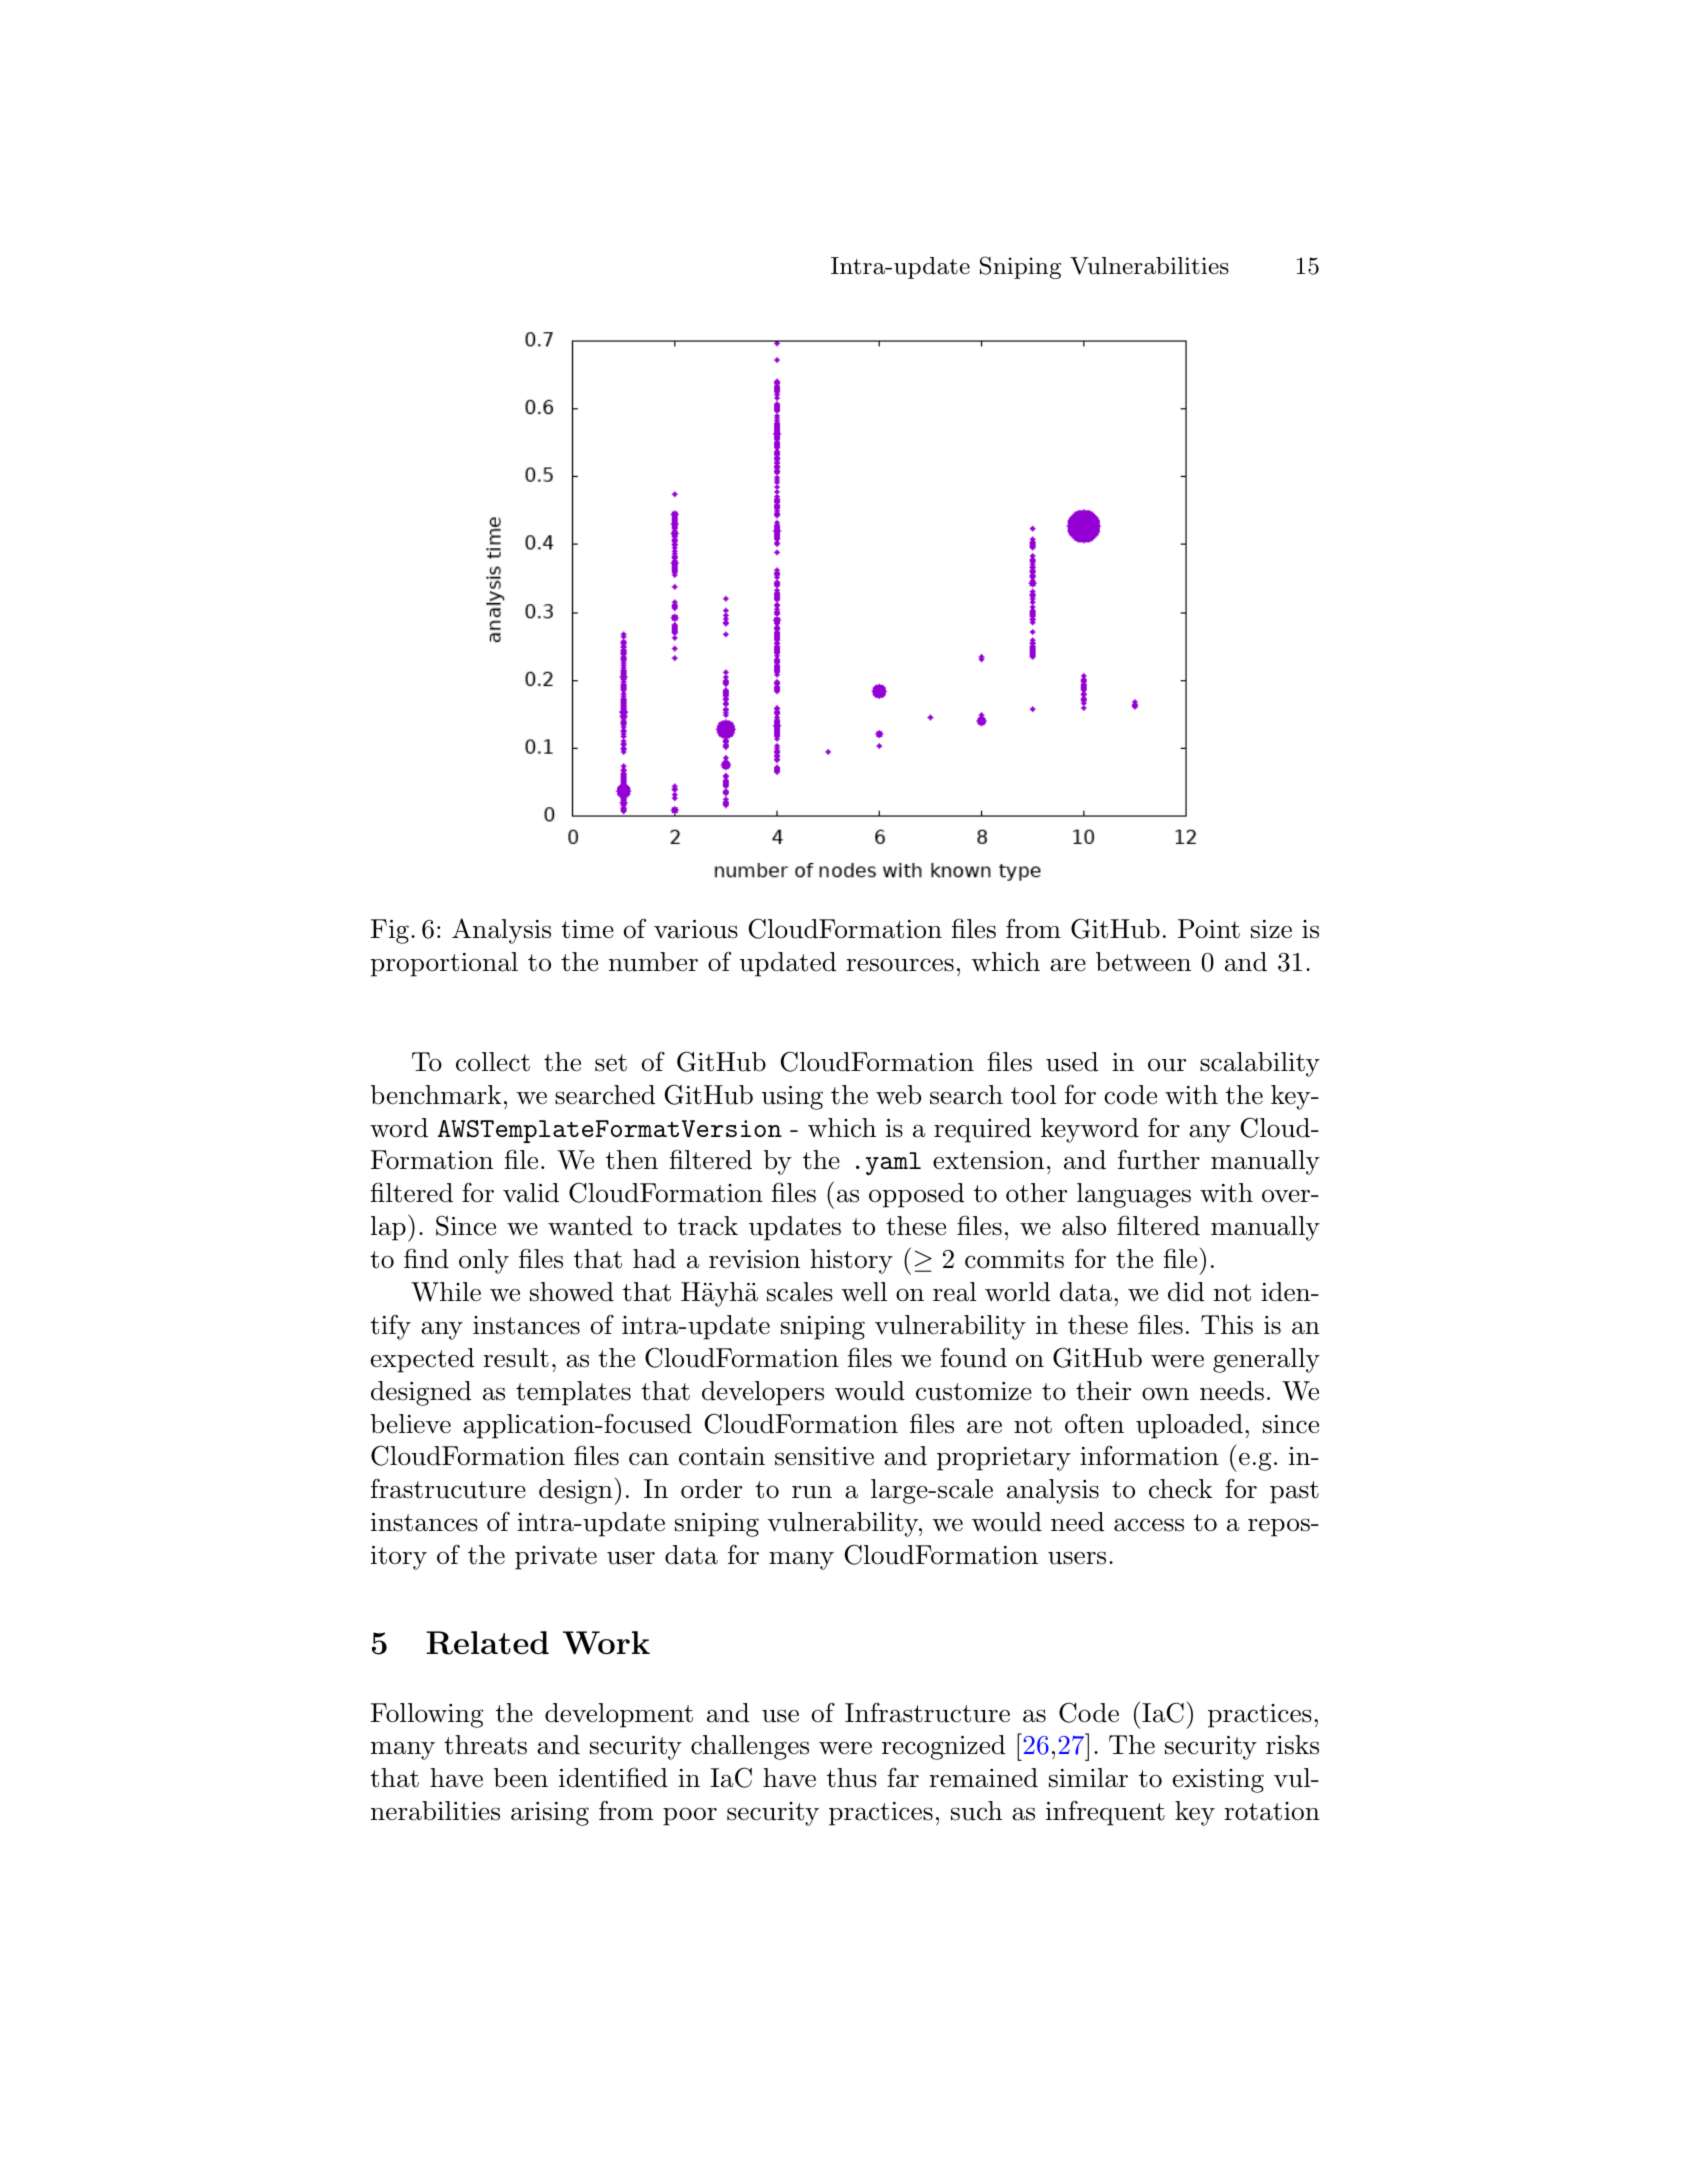 The width and height of the screenshot is (1681, 2175). What do you see at coordinates (812, 1492) in the screenshot?
I see `run` at bounding box center [812, 1492].
